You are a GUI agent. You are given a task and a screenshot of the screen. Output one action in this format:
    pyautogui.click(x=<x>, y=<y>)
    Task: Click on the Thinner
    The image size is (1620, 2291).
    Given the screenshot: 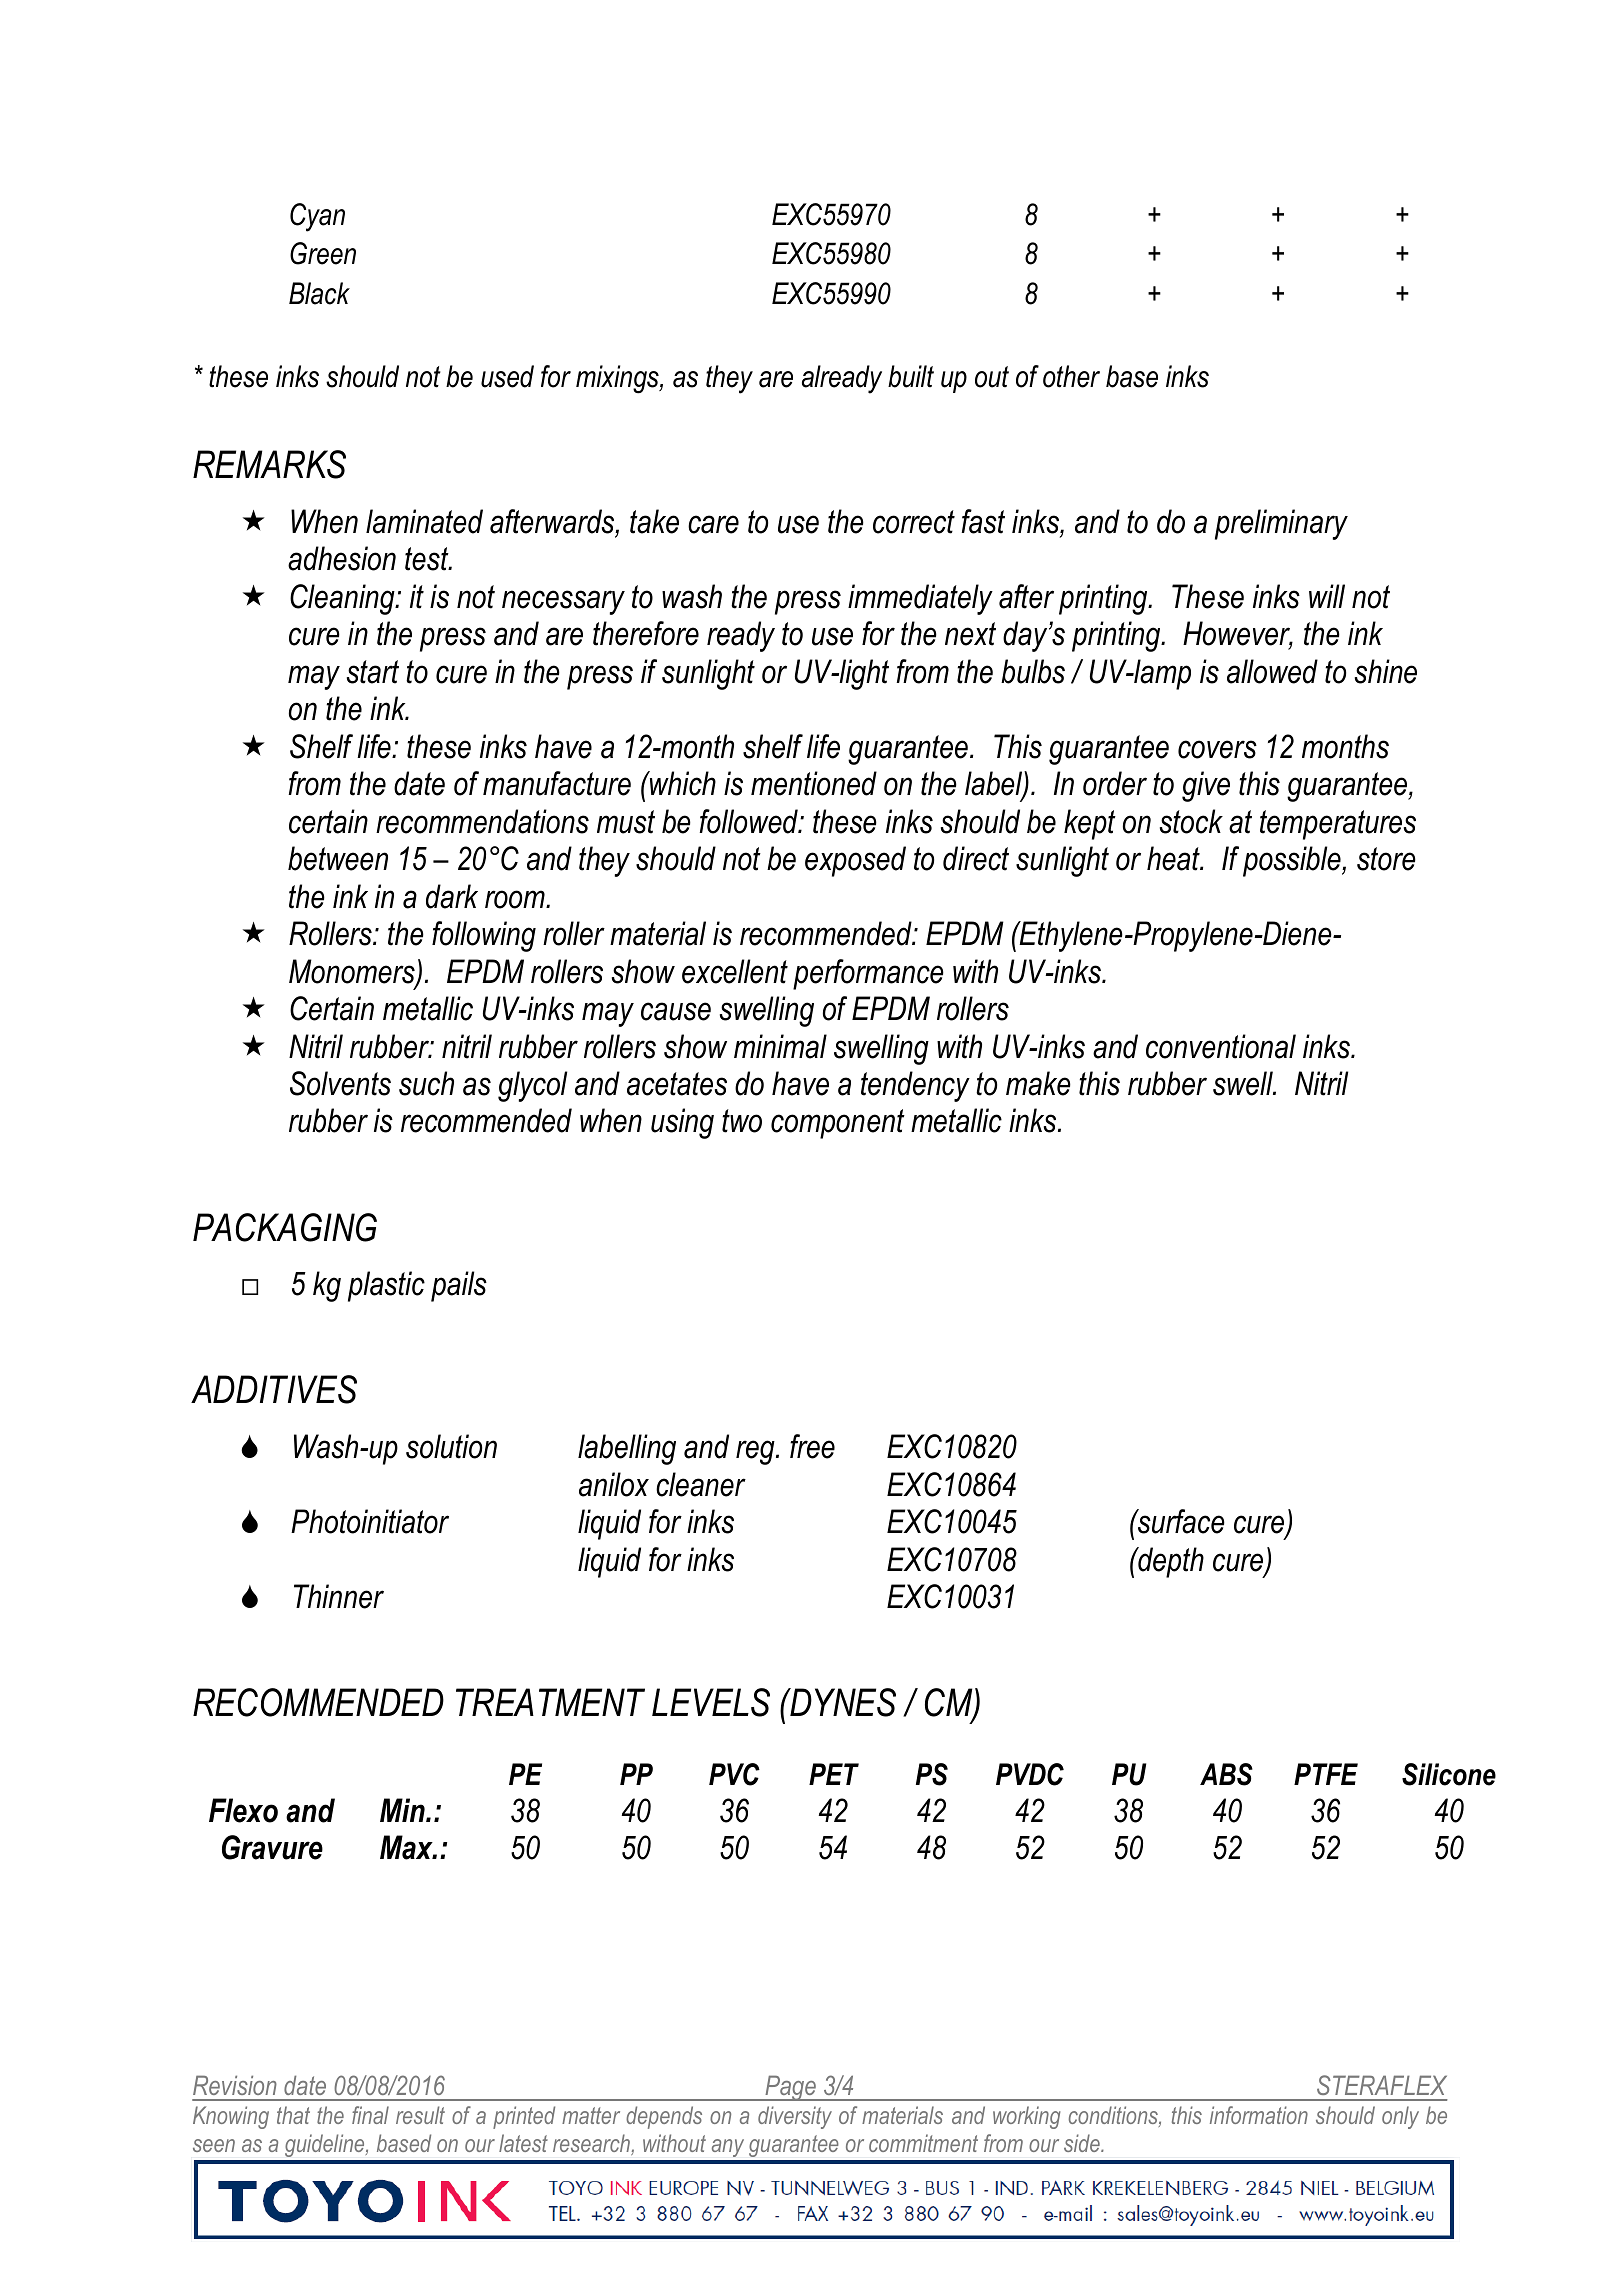 What is the action you would take?
    pyautogui.click(x=339, y=1596)
